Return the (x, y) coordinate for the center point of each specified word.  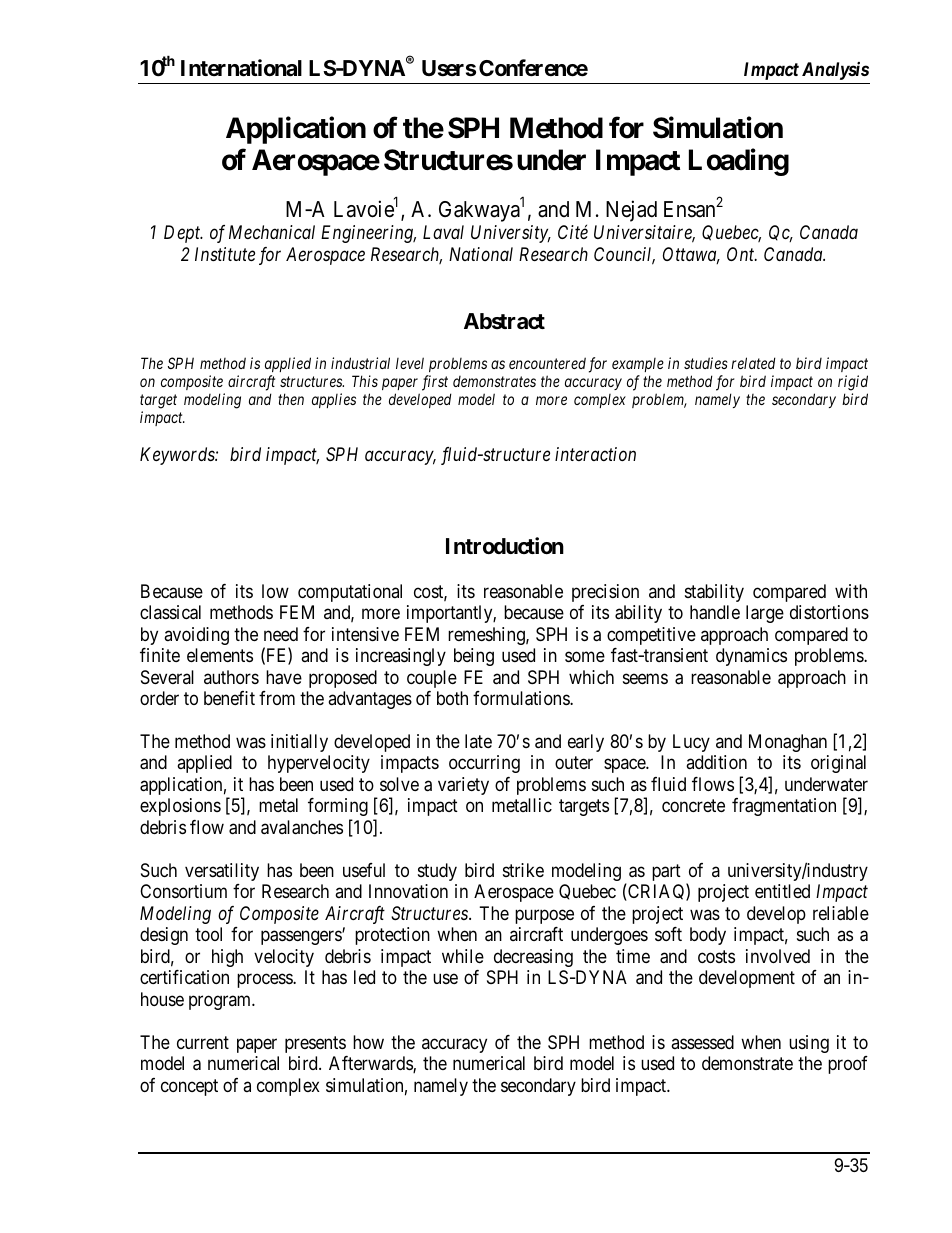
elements (220, 655)
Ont (742, 254)
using (809, 1044)
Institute (225, 254)
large (765, 614)
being (474, 657)
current (203, 1042)
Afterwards (371, 1064)
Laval (443, 232)
